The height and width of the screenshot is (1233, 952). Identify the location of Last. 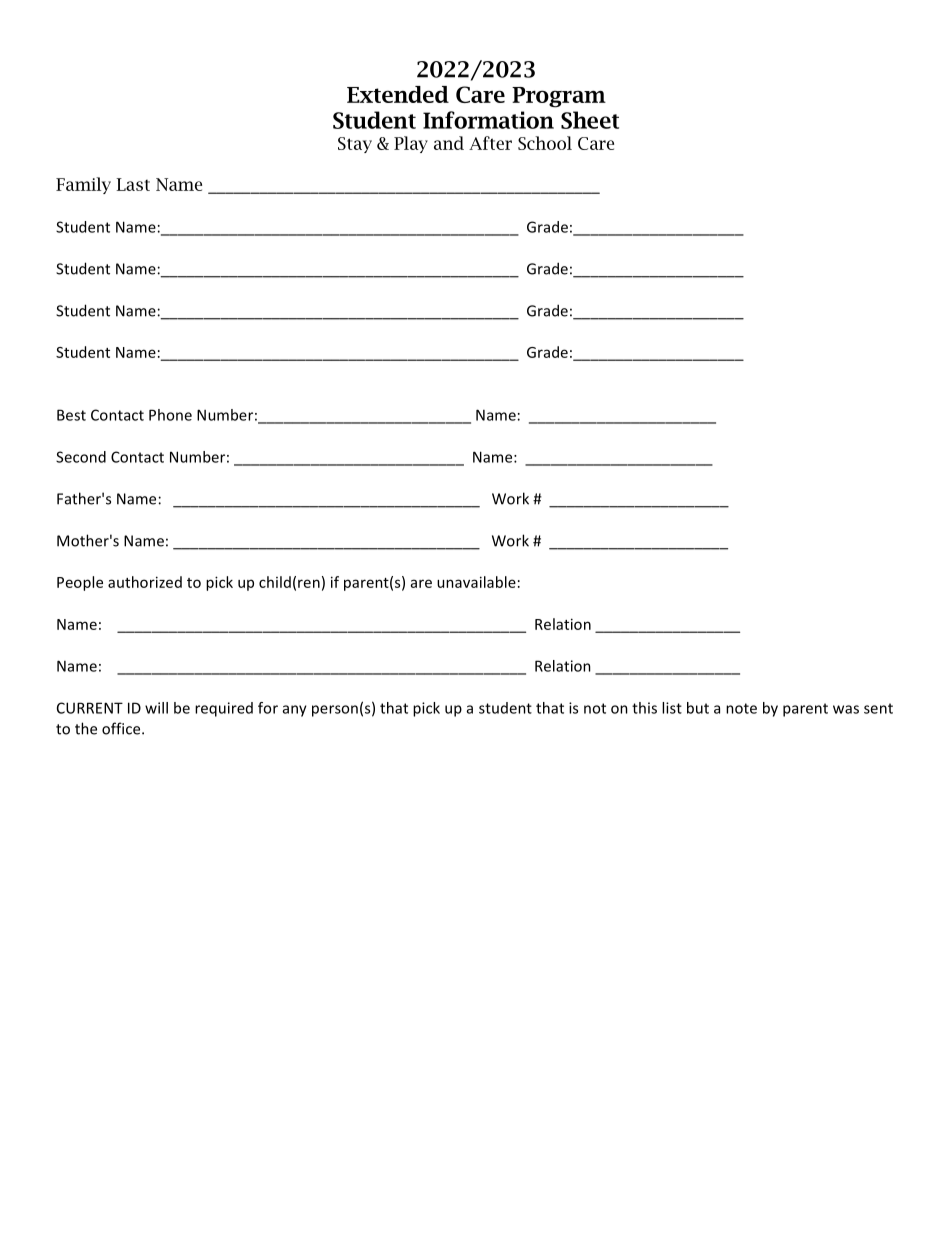
(133, 184).
